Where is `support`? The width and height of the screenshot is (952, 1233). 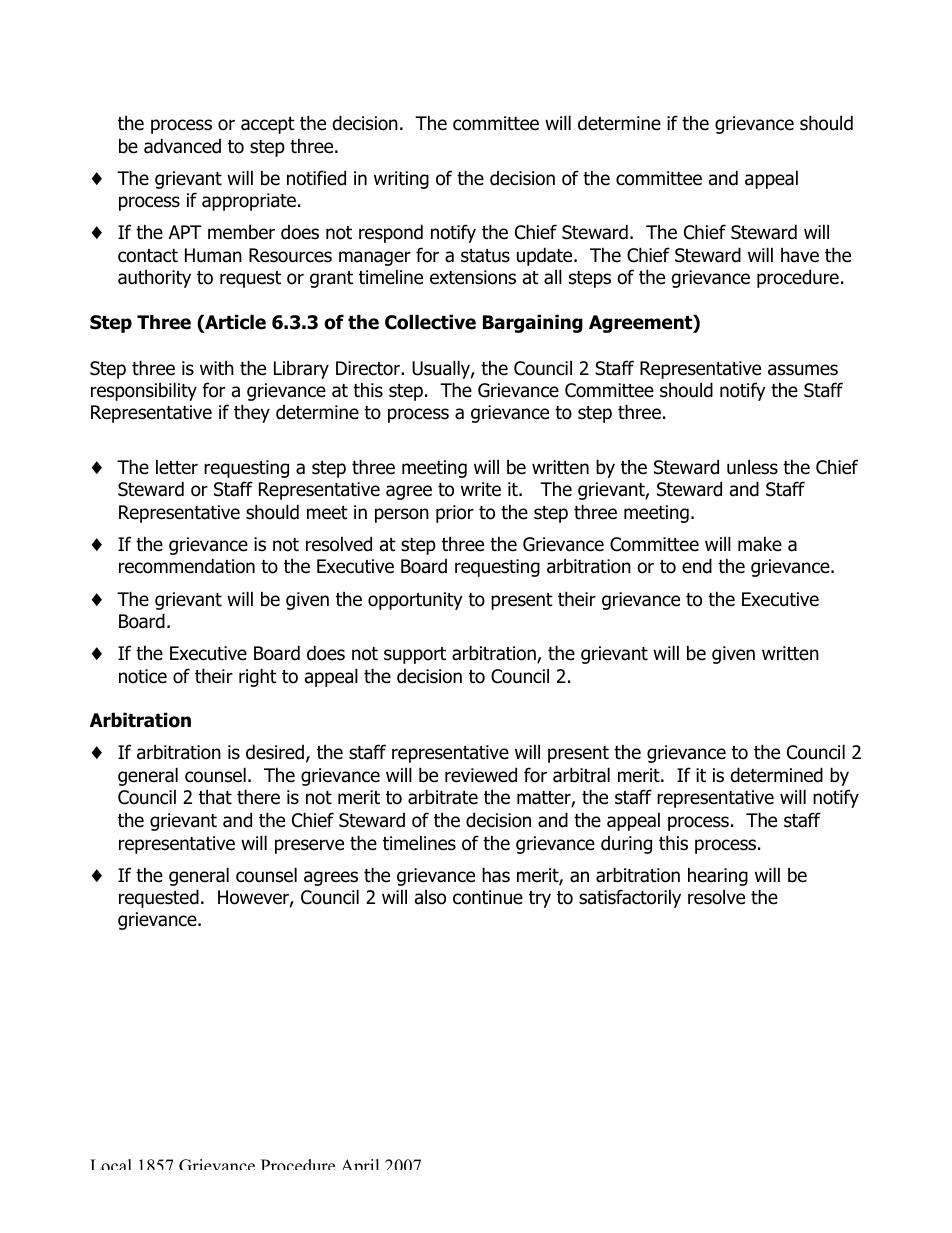 support is located at coordinates (415, 655).
